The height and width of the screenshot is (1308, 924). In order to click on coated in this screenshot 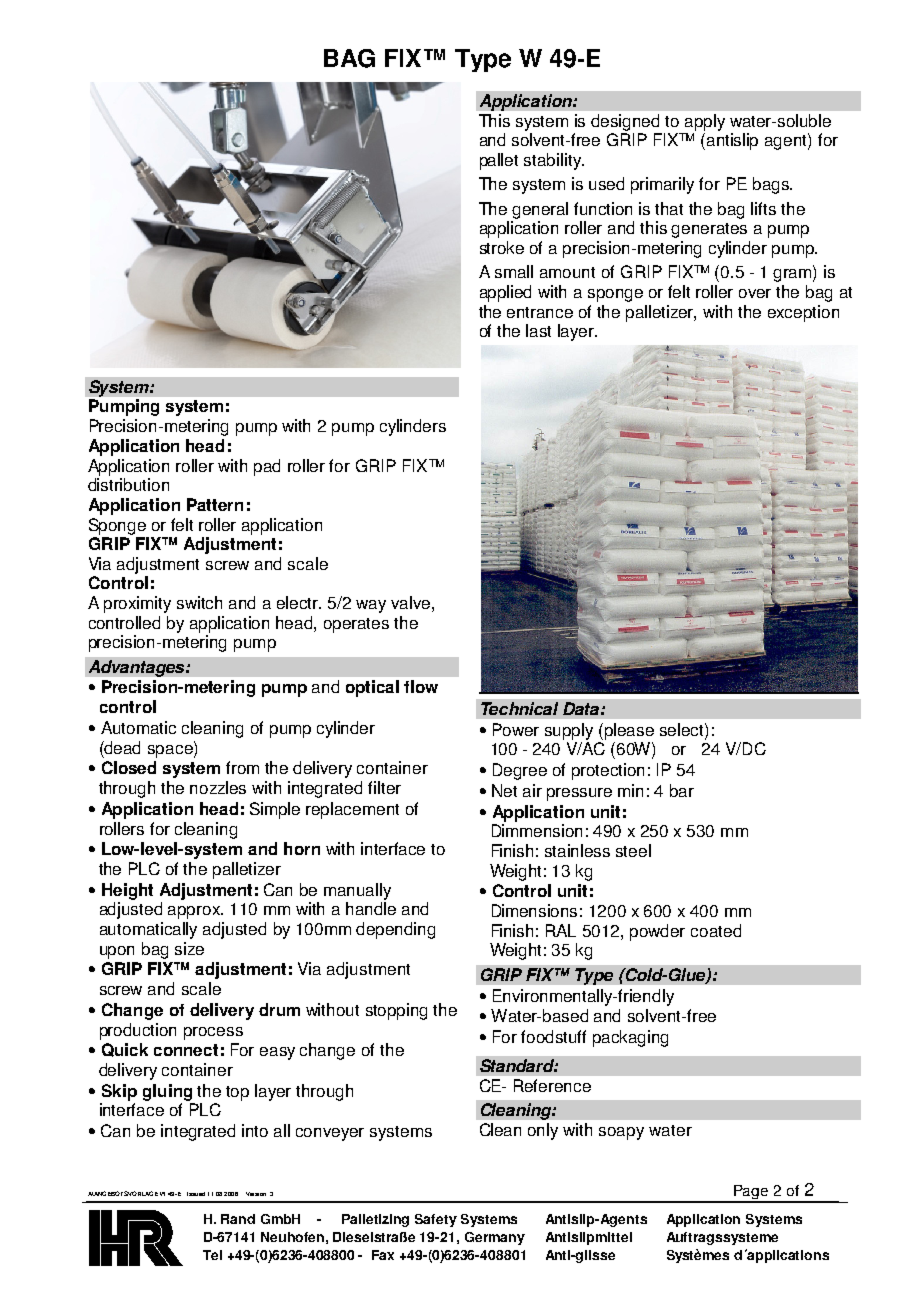, I will do `click(716, 930)`.
